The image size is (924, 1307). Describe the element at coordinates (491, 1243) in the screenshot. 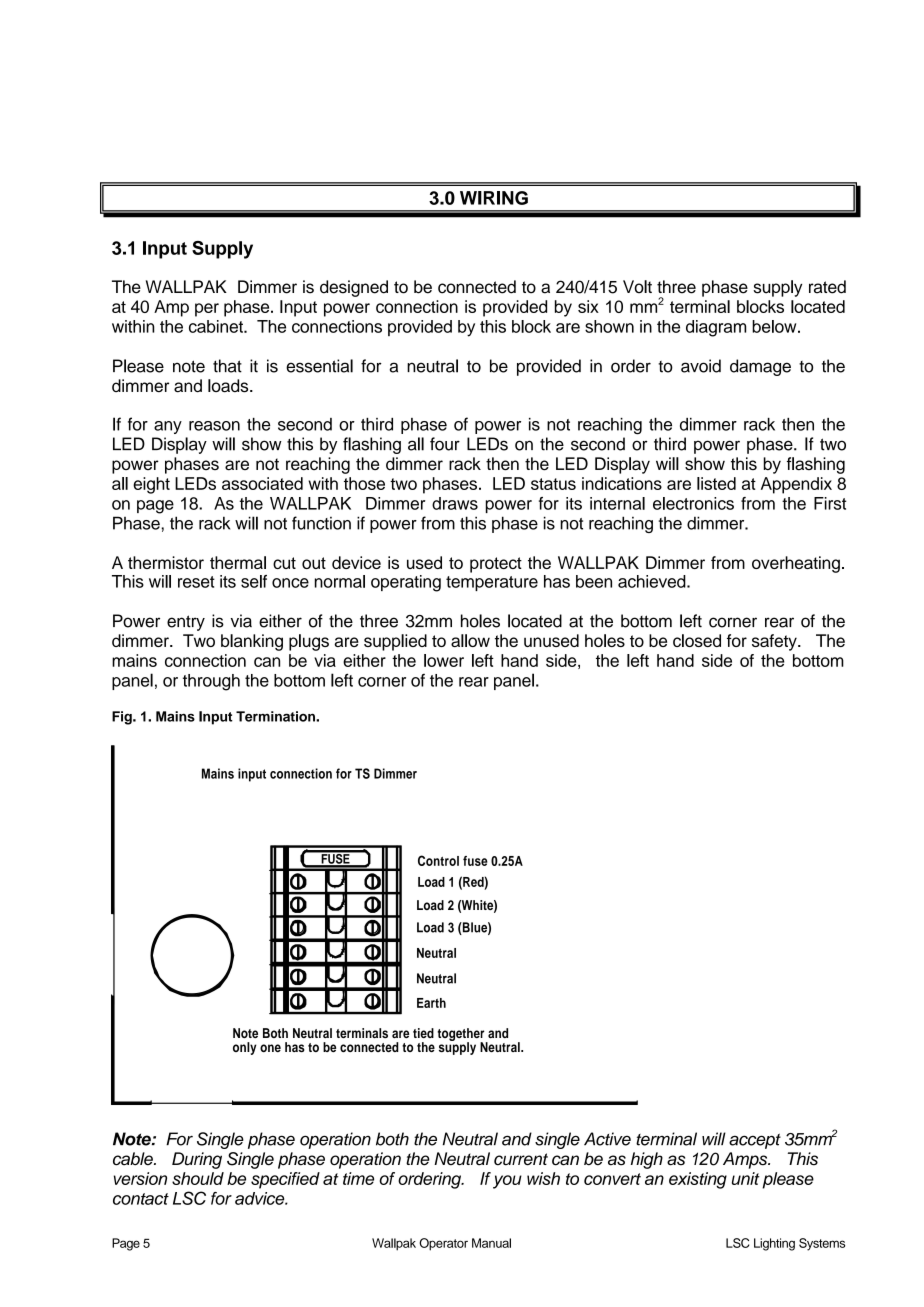

I see `Manual` at that location.
